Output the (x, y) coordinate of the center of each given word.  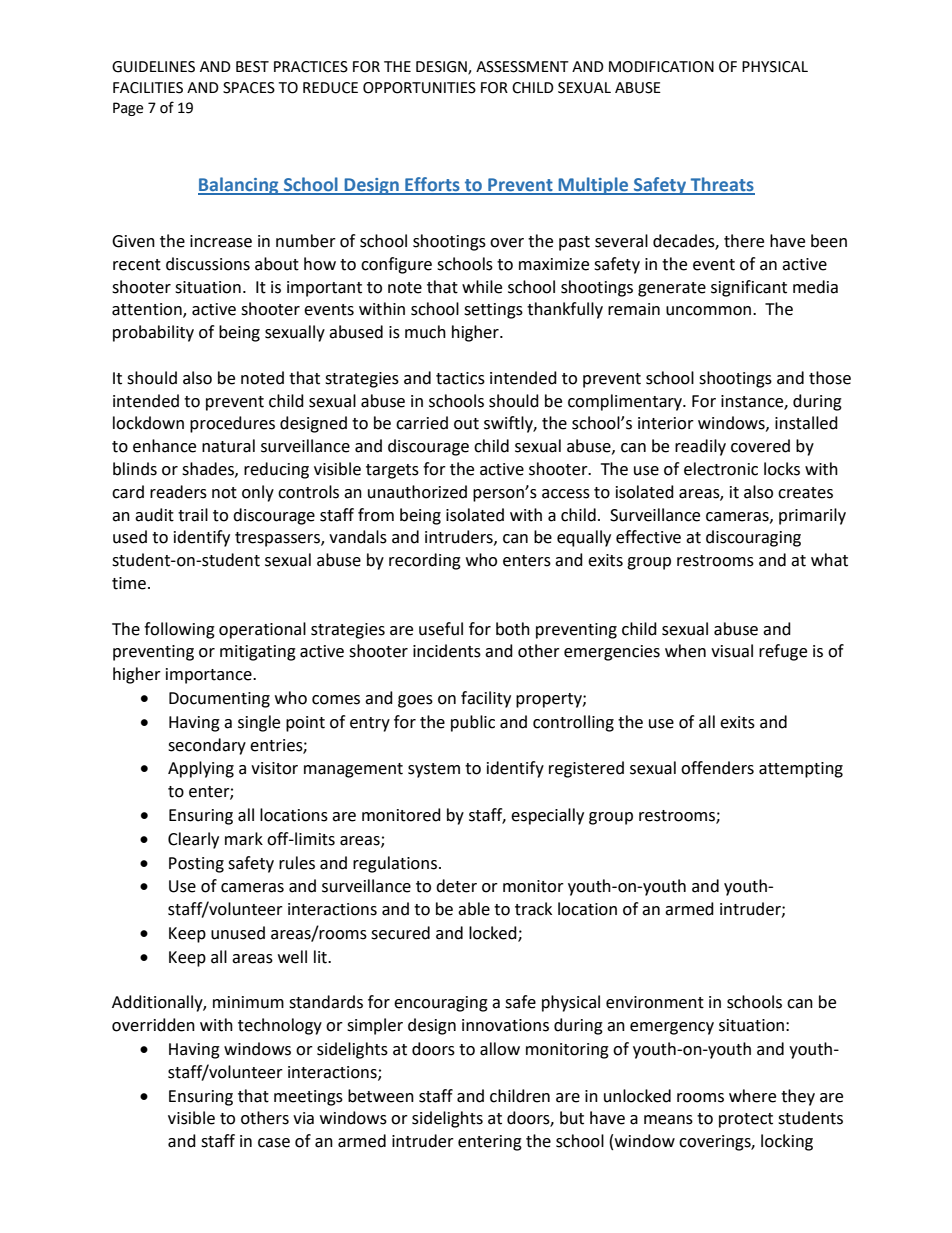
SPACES (249, 88)
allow (500, 1049)
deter (456, 886)
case (274, 1143)
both (513, 629)
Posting (196, 865)
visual (732, 651)
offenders (717, 768)
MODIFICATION (661, 67)
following (179, 630)
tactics (460, 378)
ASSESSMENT (522, 67)
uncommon (708, 311)
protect (746, 1120)
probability (153, 333)
